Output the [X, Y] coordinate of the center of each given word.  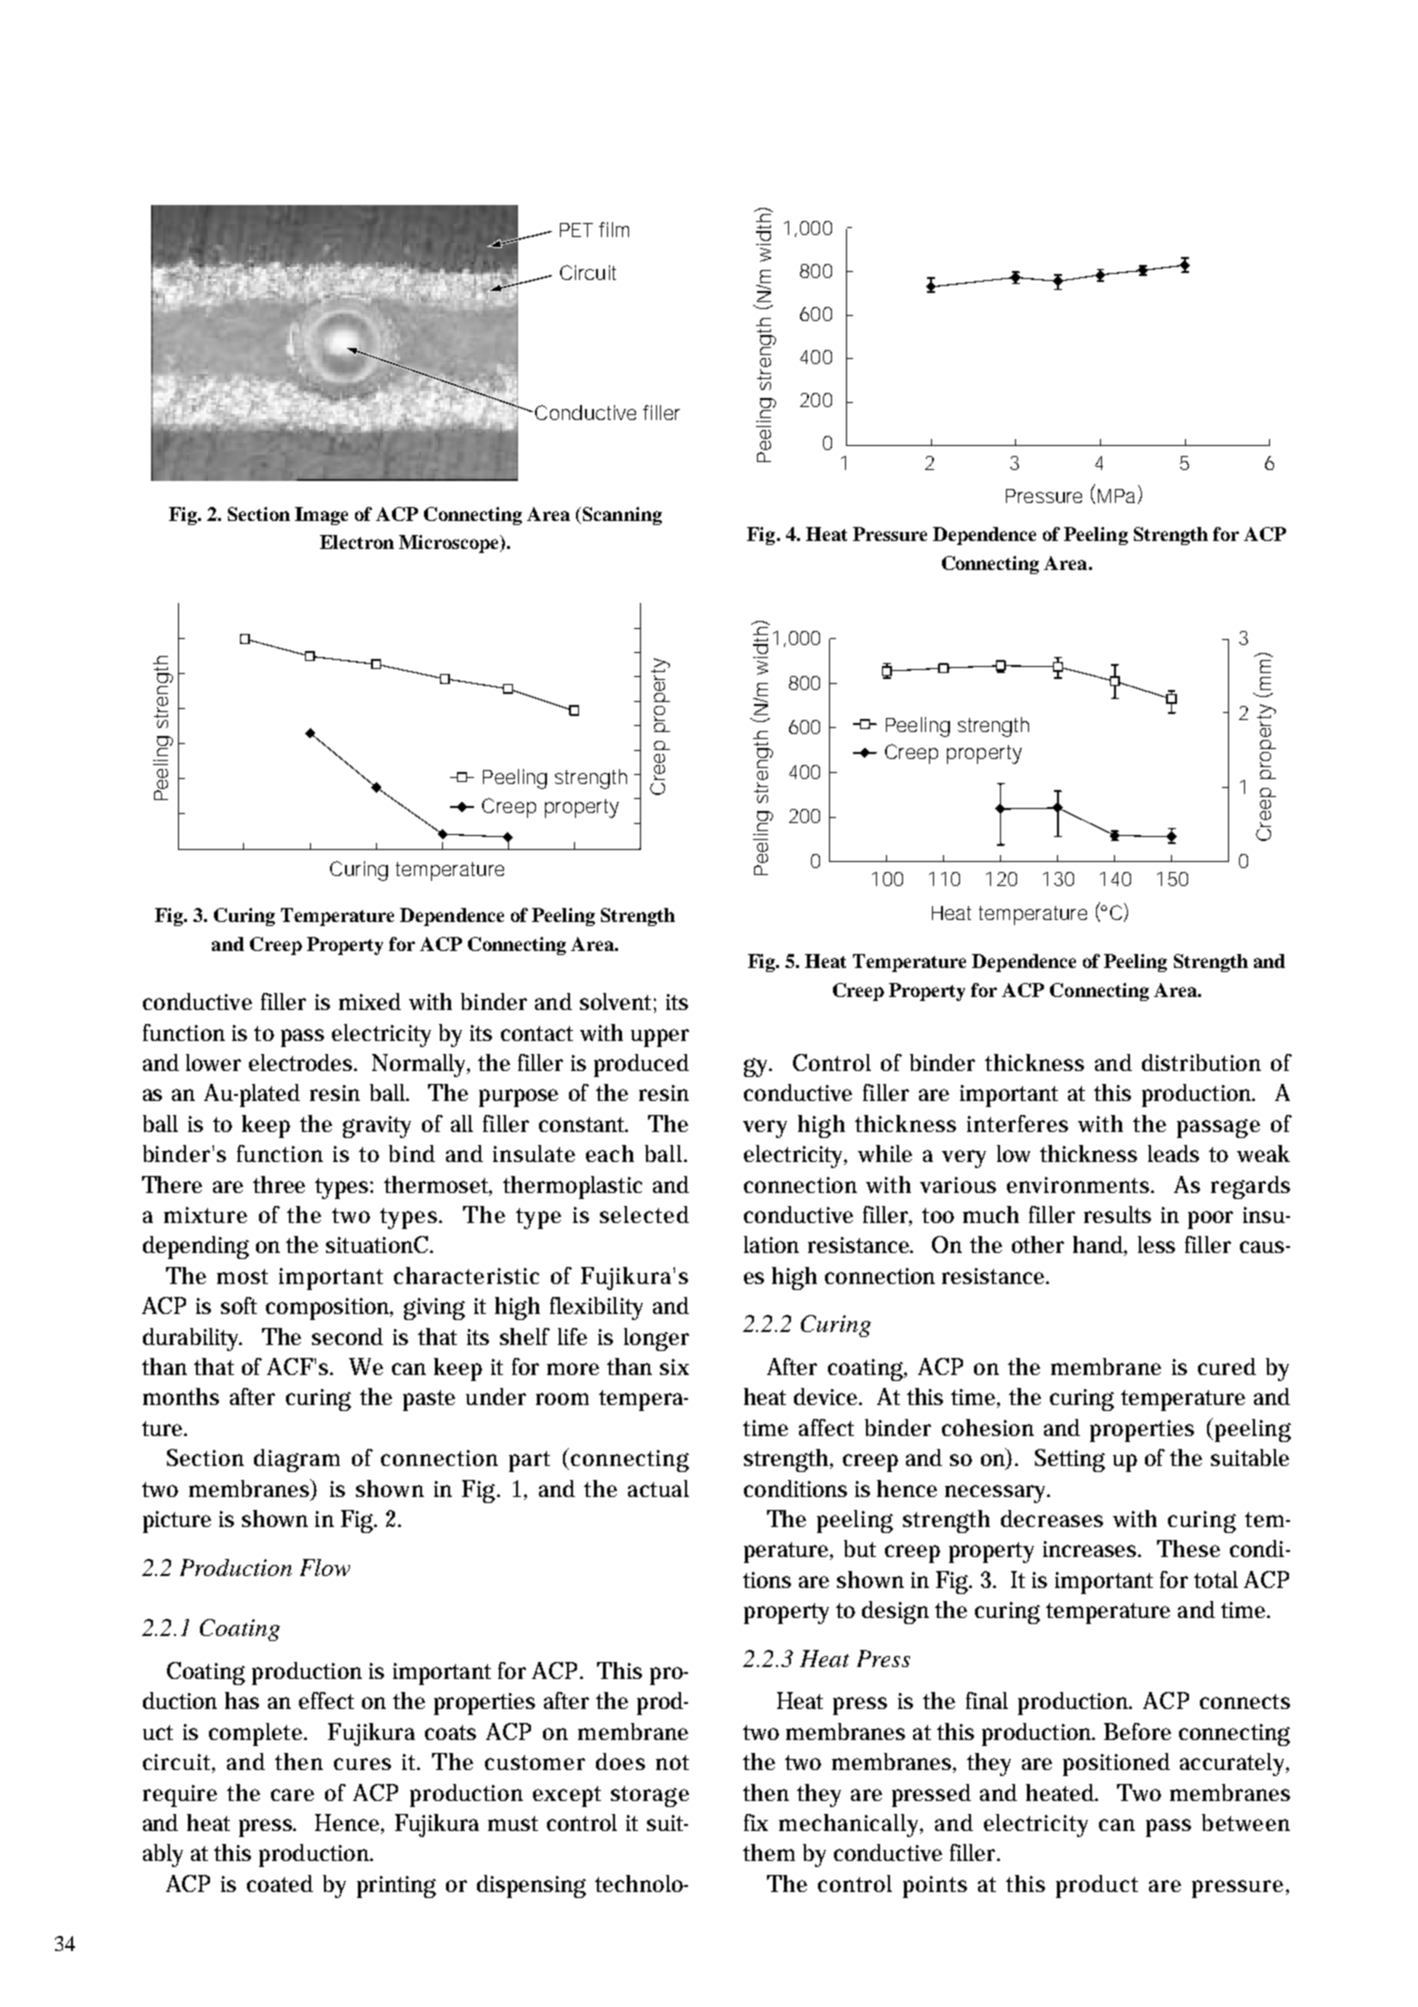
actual [658, 1488]
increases [1092, 1549]
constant [583, 1124]
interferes [1017, 1123]
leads [1173, 1153]
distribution [1201, 1062]
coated [280, 1883]
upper [660, 1038]
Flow [325, 1567]
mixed [370, 1001]
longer [656, 1339]
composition [329, 1309]
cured [1227, 1366]
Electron [357, 542]
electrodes [302, 1062]
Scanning [621, 516]
